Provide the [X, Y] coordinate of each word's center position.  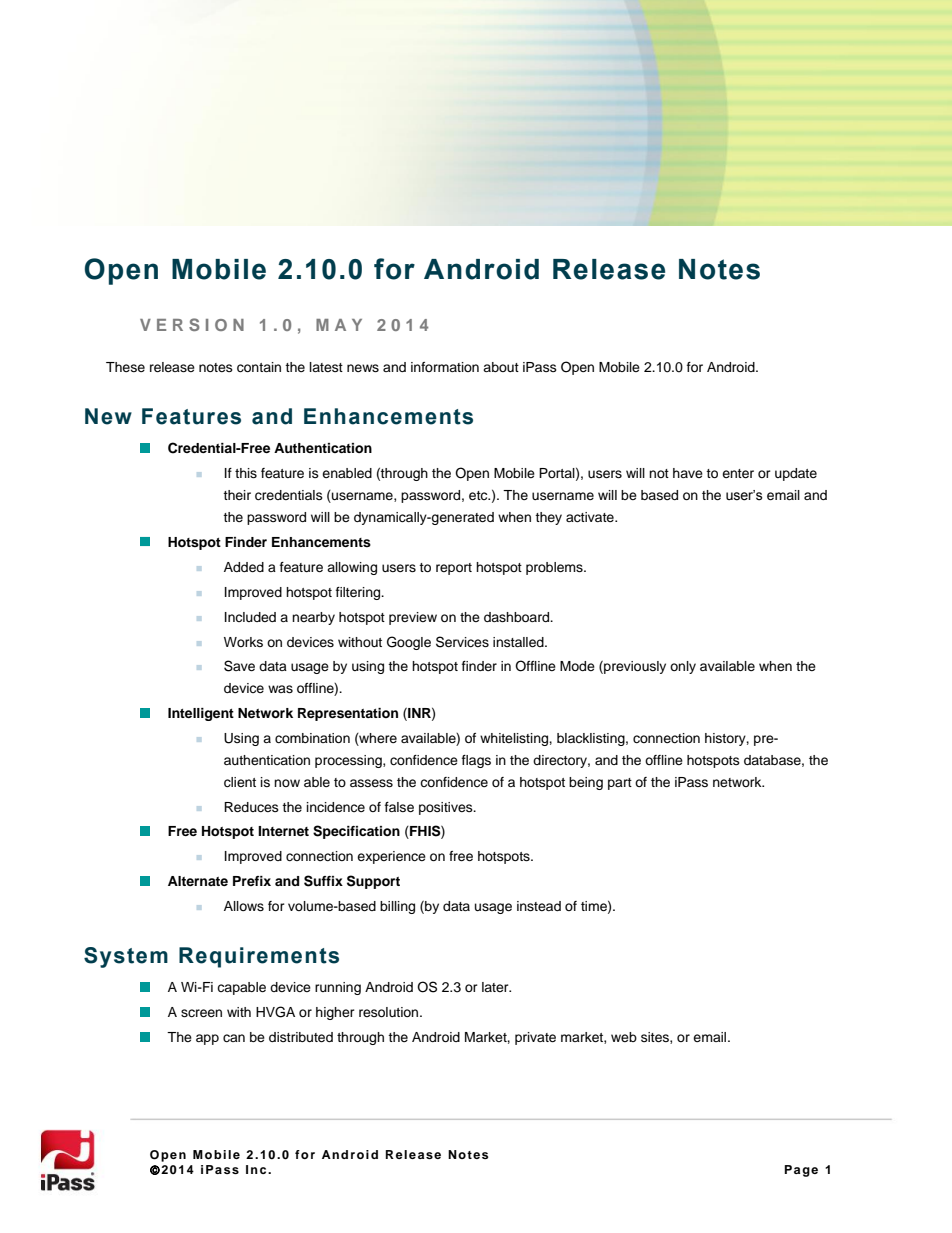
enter [738, 473]
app [207, 1039]
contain [259, 367]
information [445, 367]
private [535, 1038]
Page [801, 1171]
